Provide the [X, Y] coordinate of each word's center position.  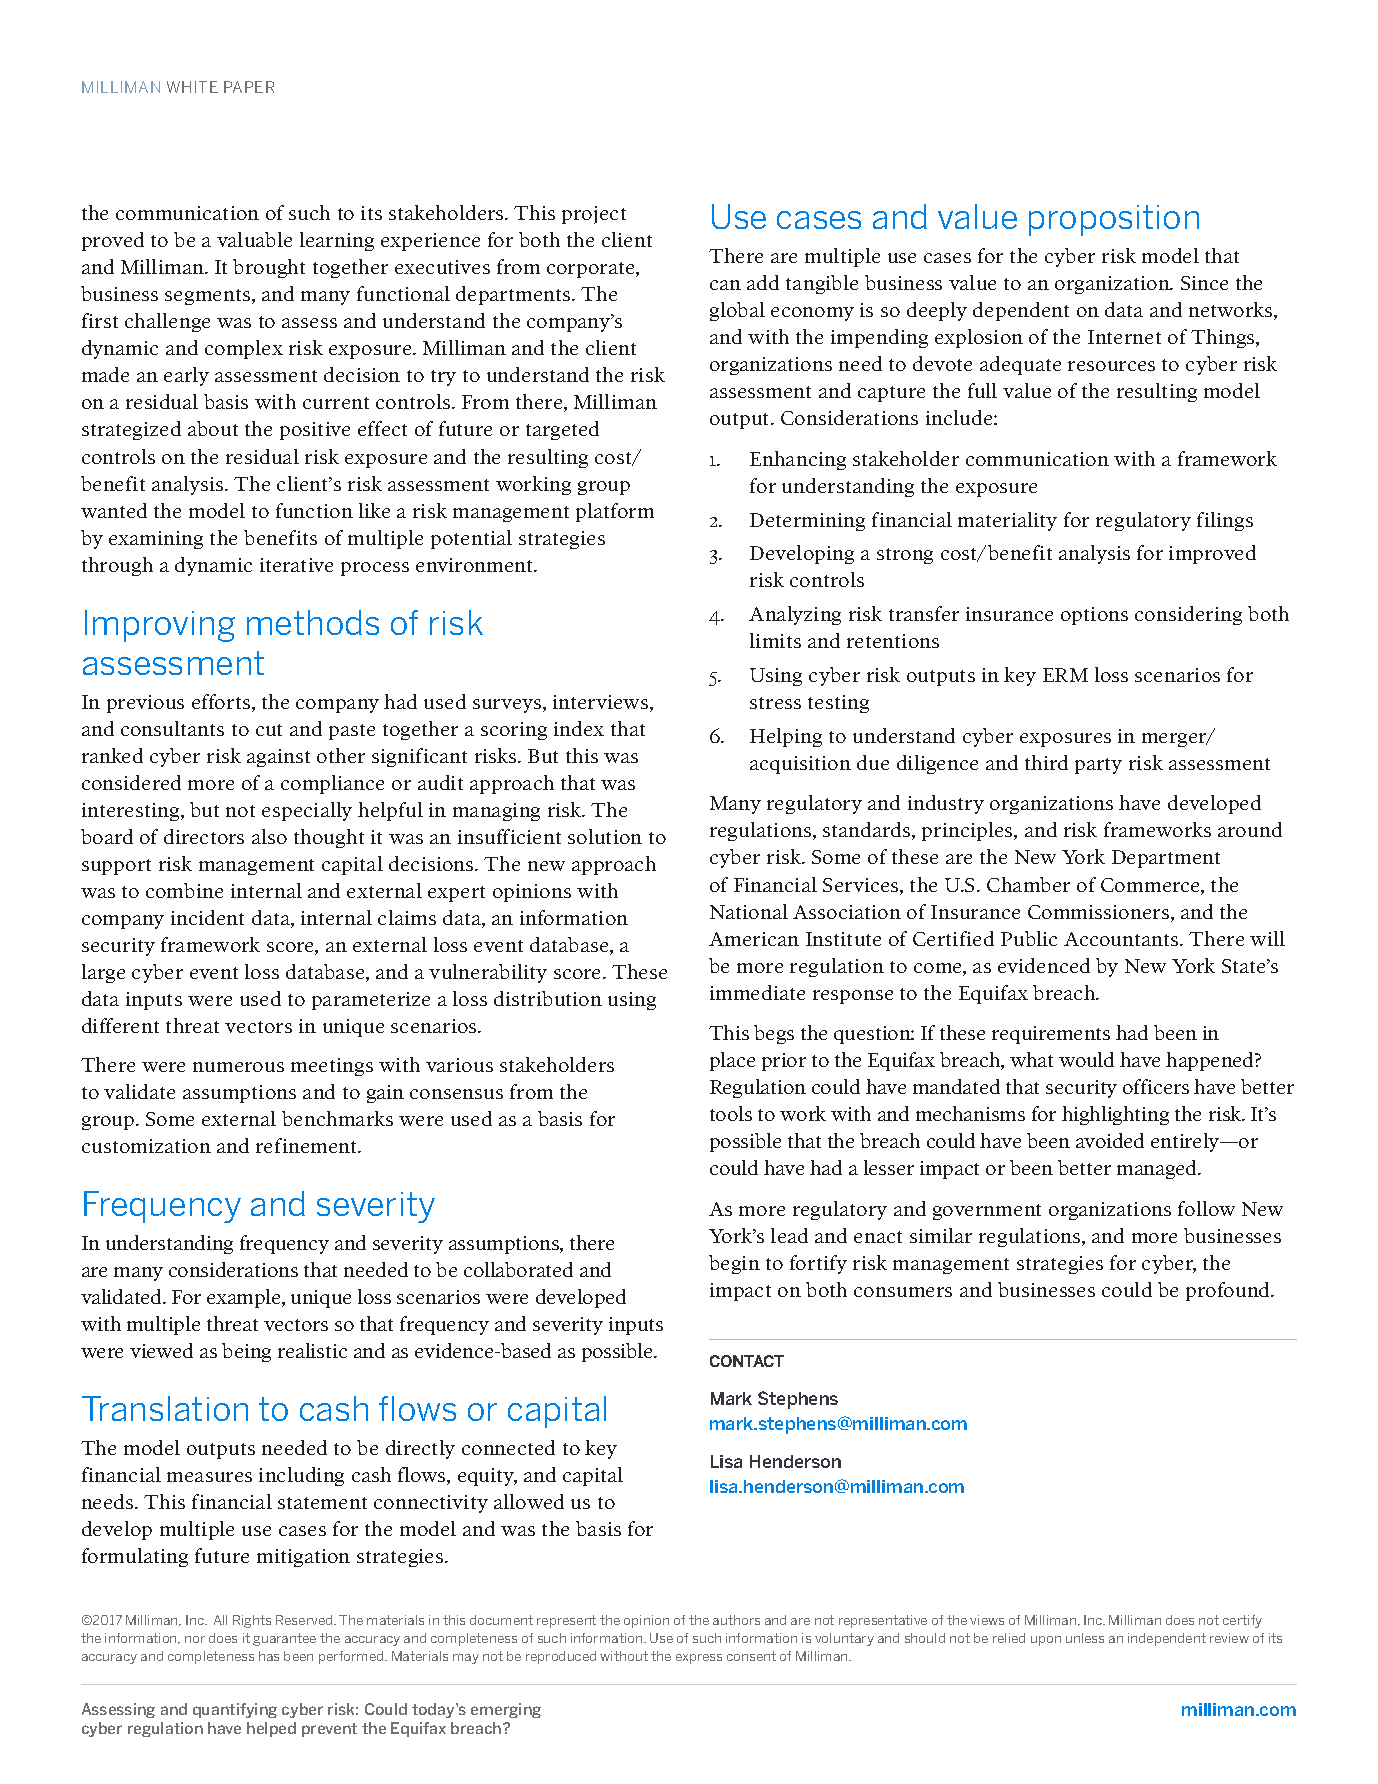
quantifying [235, 1710]
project [594, 215]
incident [207, 917]
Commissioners [1100, 913]
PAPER [249, 87]
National [749, 911]
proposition [1114, 220]
